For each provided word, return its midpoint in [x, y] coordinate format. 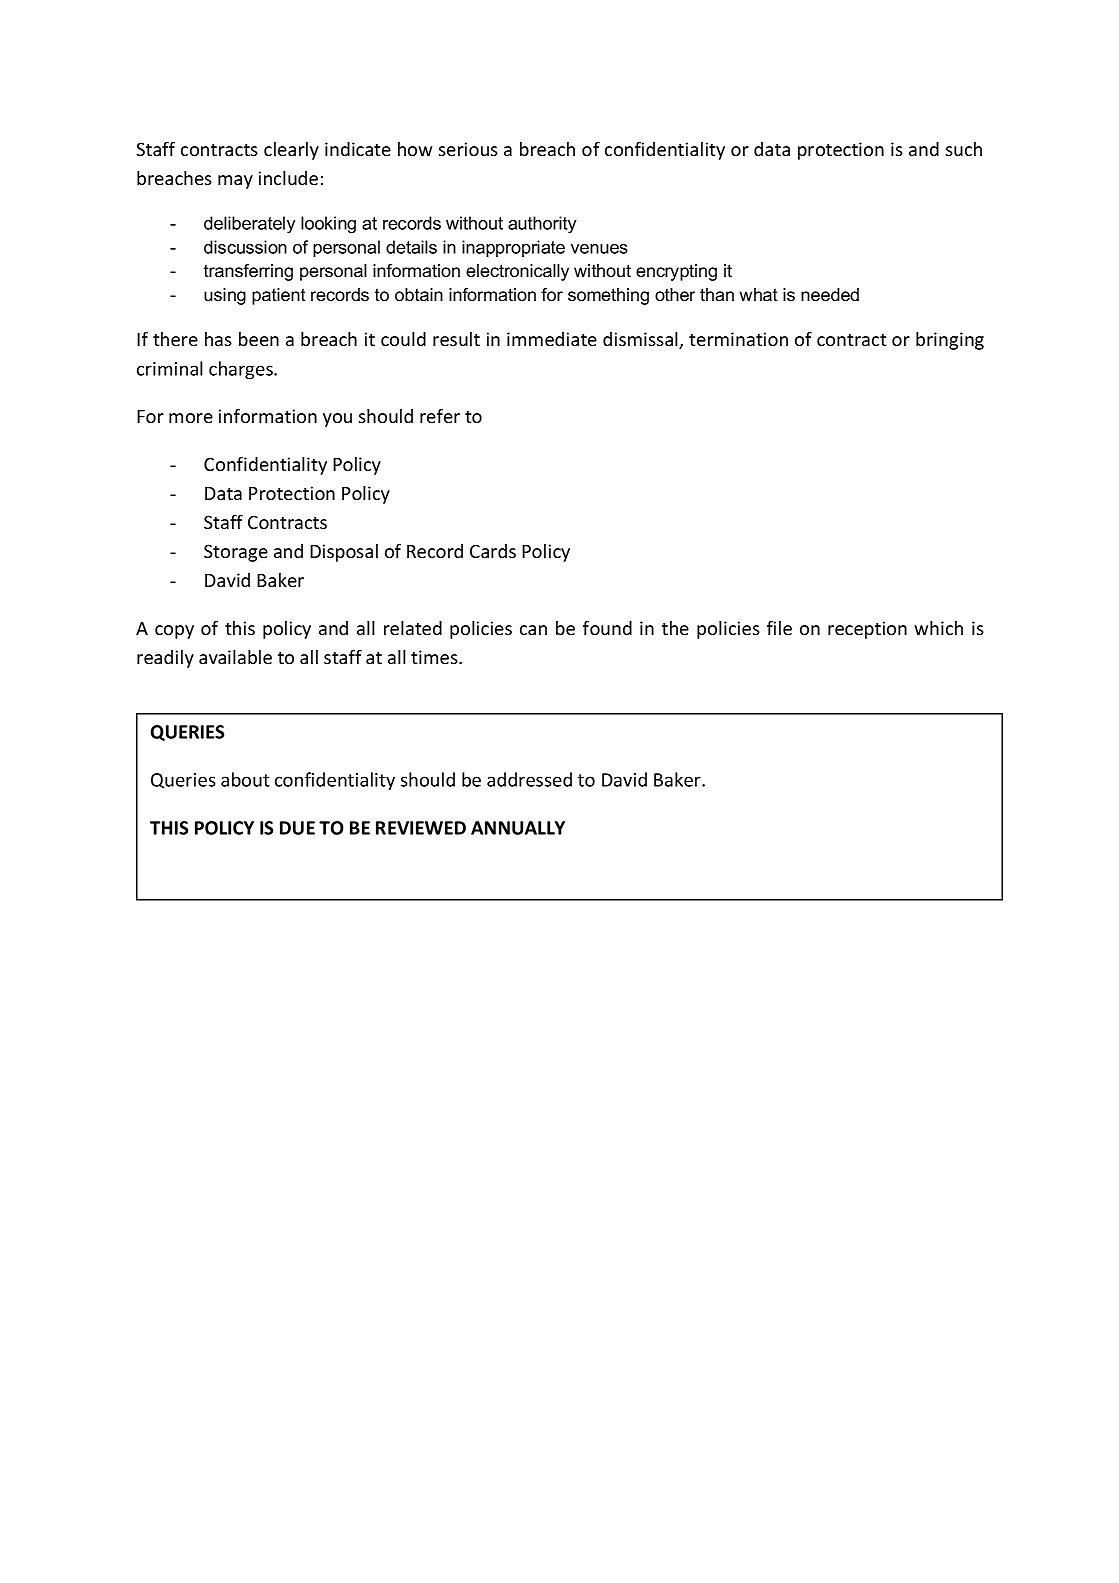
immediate [552, 339]
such [964, 149]
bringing [950, 341]
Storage [236, 553]
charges [242, 370]
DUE [297, 828]
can [533, 630]
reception [867, 630]
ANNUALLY [518, 828]
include [288, 178]
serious [468, 149]
